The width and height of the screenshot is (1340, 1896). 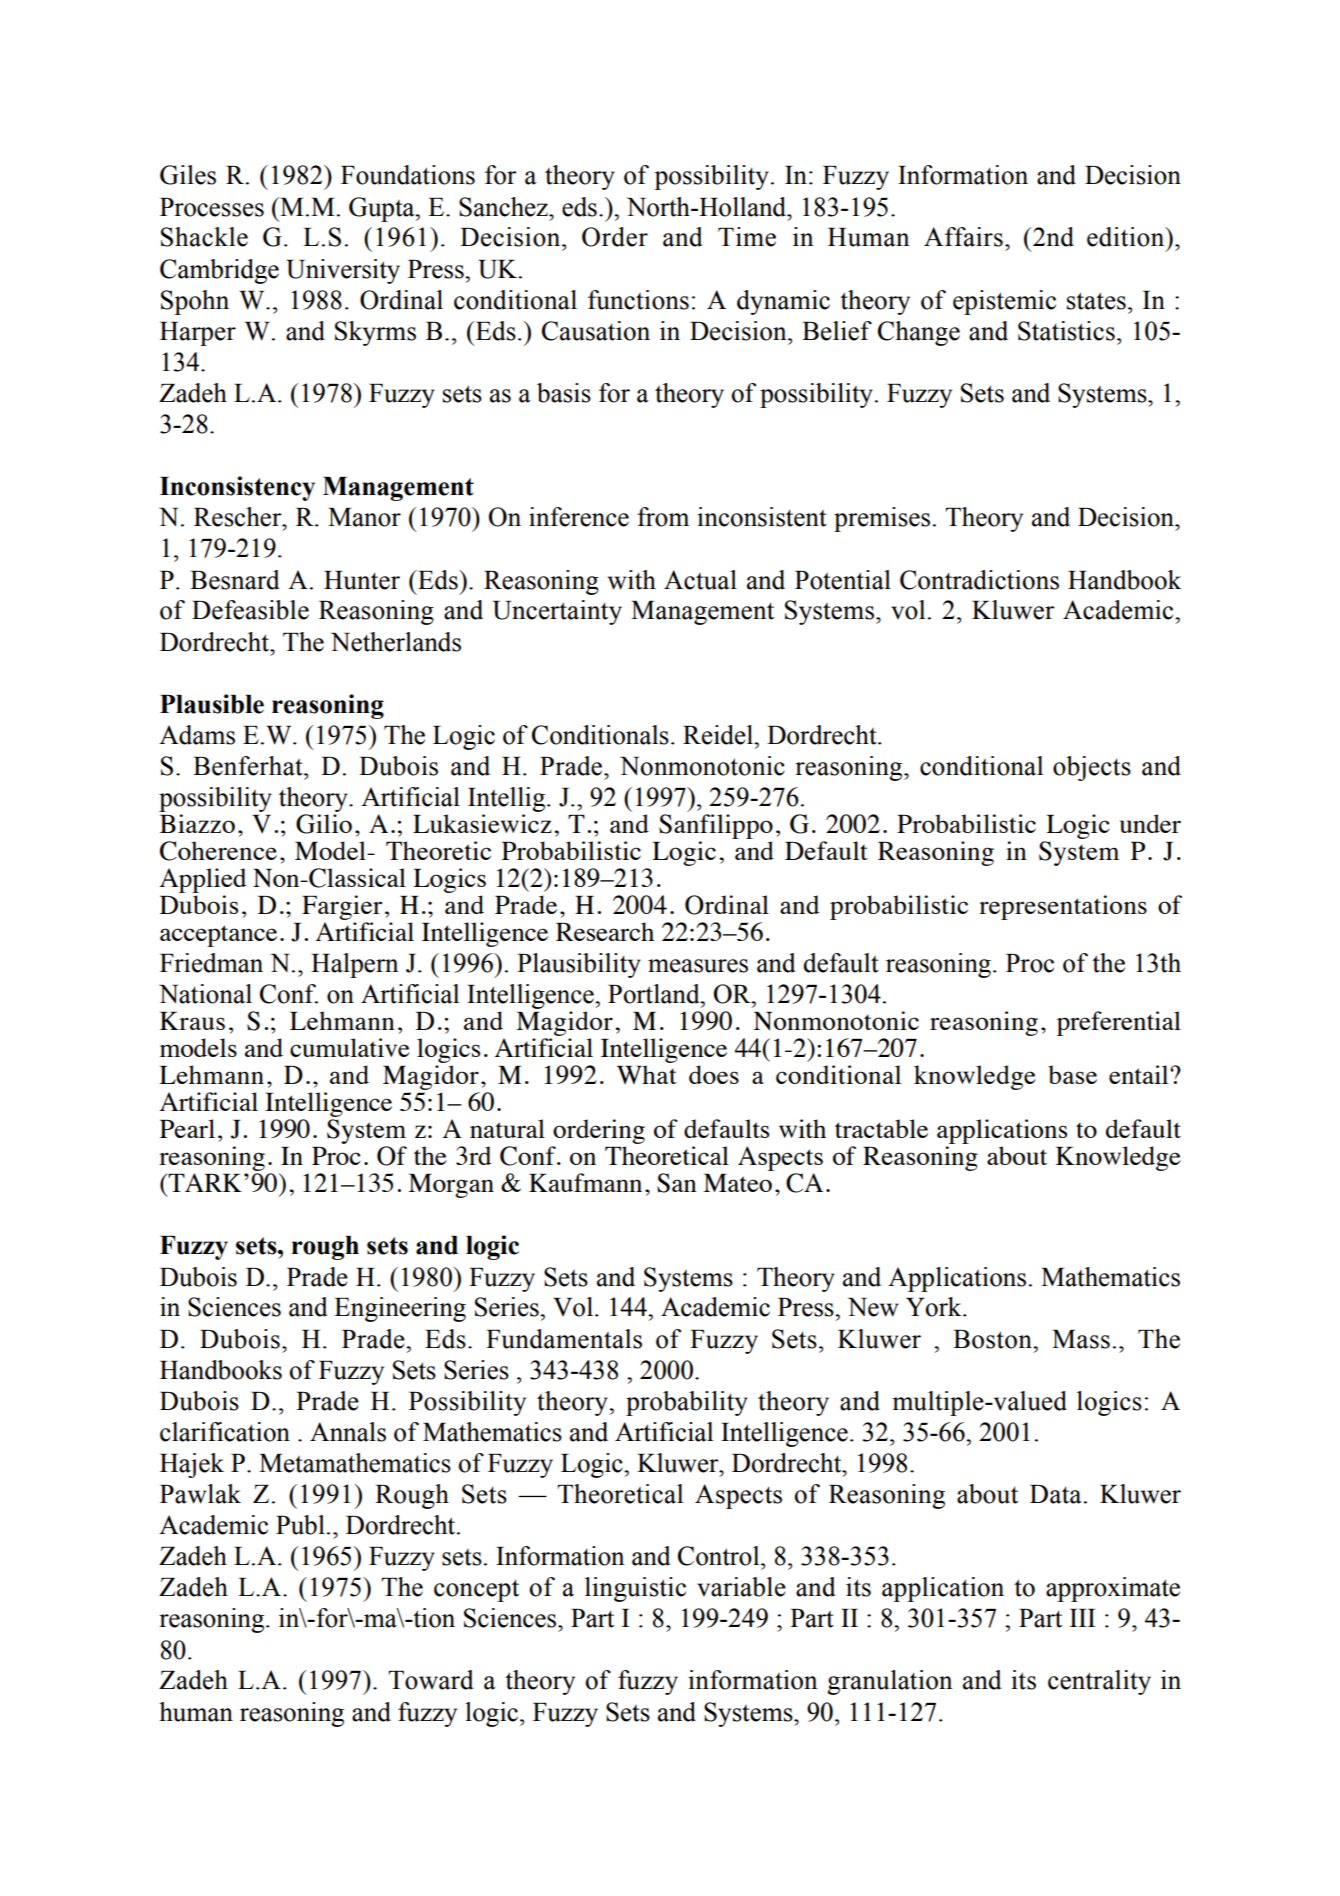 What do you see at coordinates (430, 1680) in the screenshot?
I see `Toward` at bounding box center [430, 1680].
